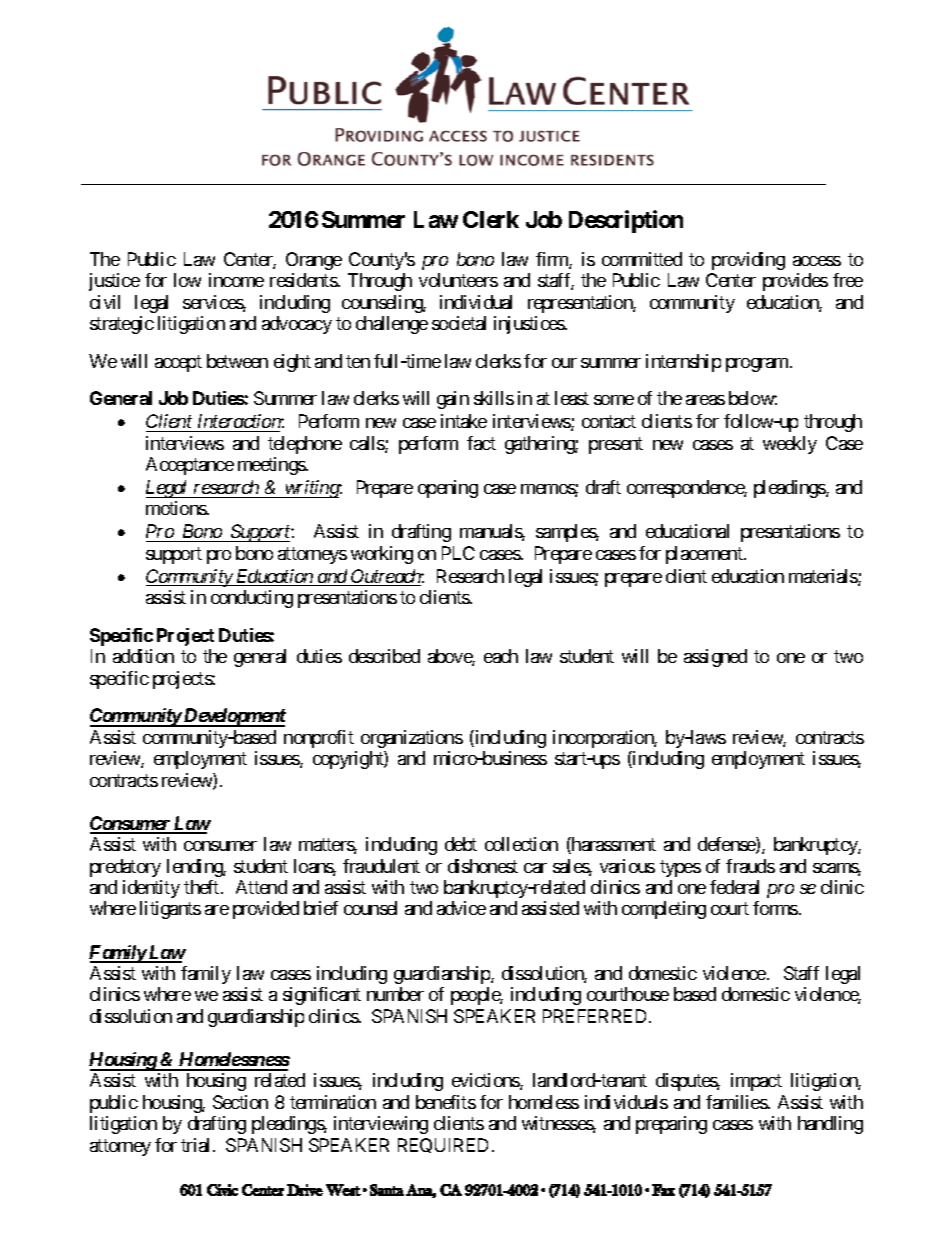  Describe the element at coordinates (412, 739) in the screenshot. I see `organizations` at that location.
